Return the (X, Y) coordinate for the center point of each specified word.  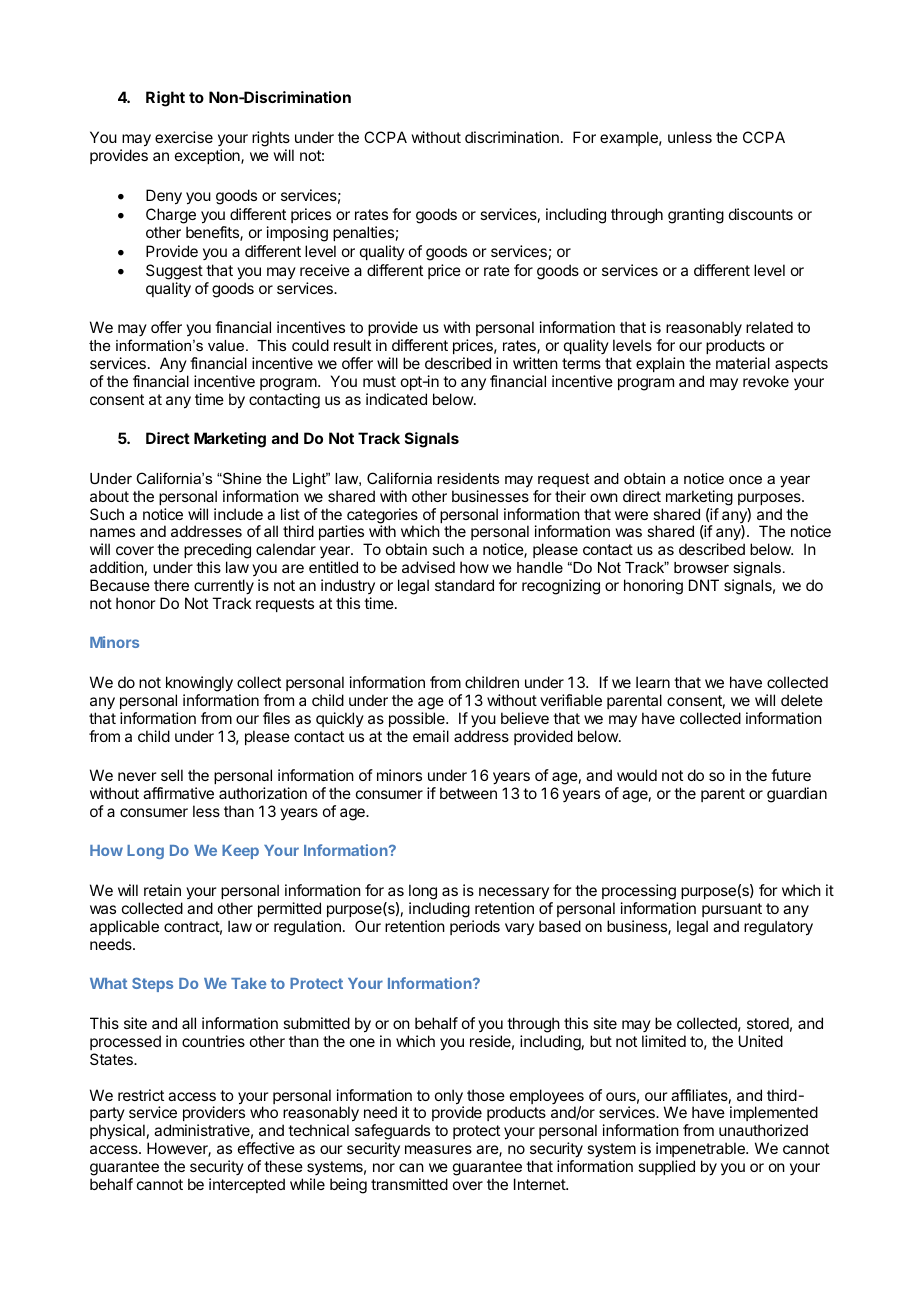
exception (208, 156)
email (431, 736)
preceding (217, 552)
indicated (396, 399)
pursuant (732, 910)
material (743, 363)
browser (701, 567)
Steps (152, 984)
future (791, 775)
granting (696, 216)
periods (475, 927)
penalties (363, 233)
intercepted (247, 1185)
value (227, 345)
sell (172, 775)
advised (428, 567)
